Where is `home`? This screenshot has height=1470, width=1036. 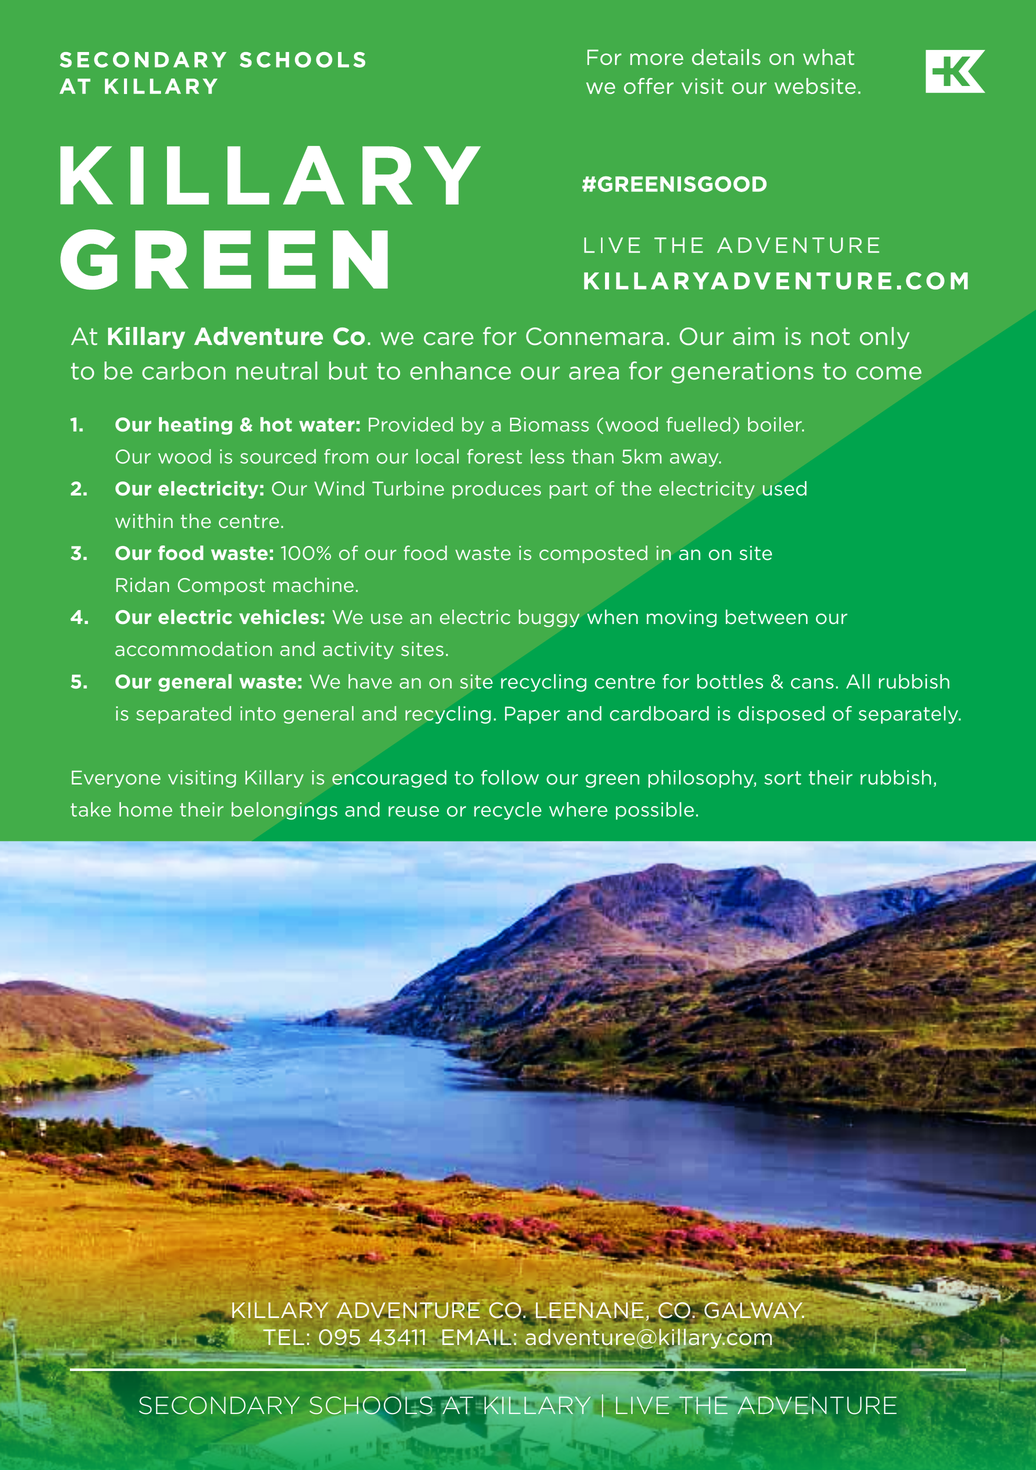 home is located at coordinates (145, 809).
